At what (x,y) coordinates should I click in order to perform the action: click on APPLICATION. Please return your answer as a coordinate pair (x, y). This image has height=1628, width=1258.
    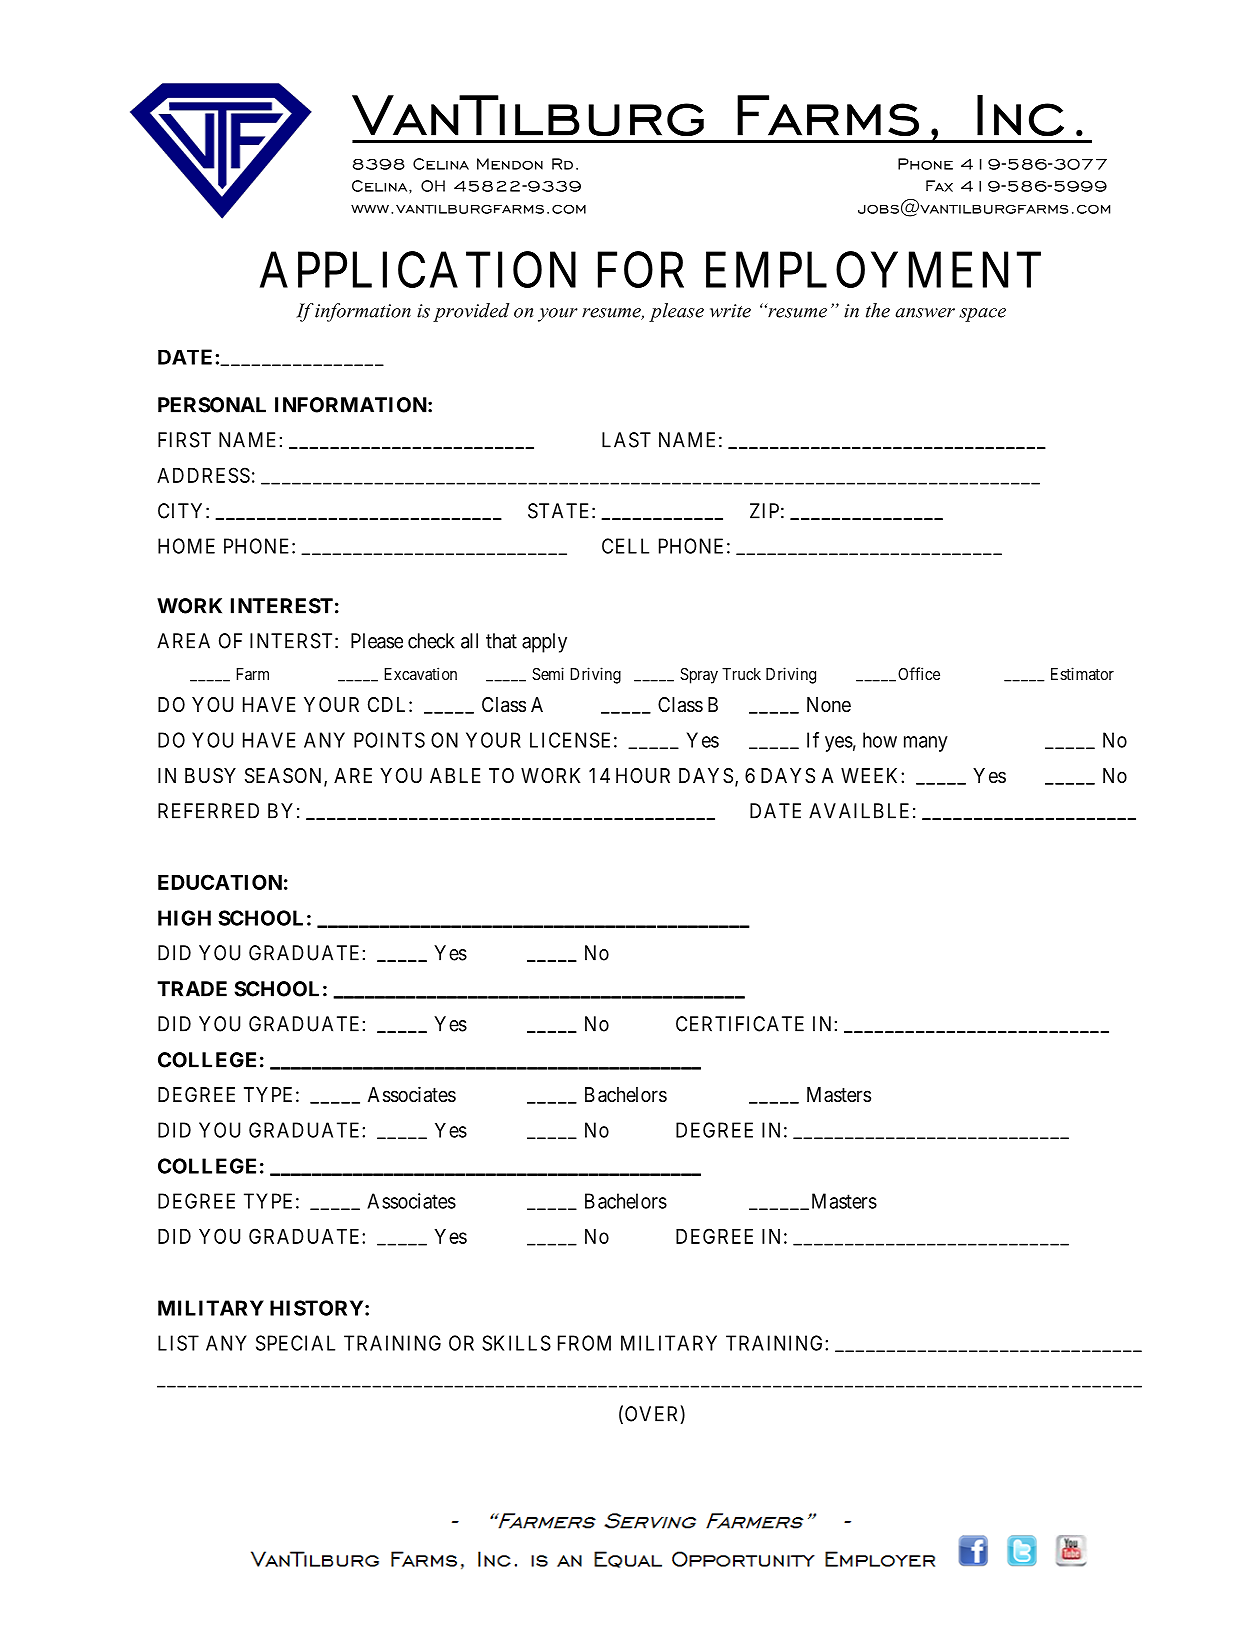
    Looking at the image, I should click on (418, 270).
